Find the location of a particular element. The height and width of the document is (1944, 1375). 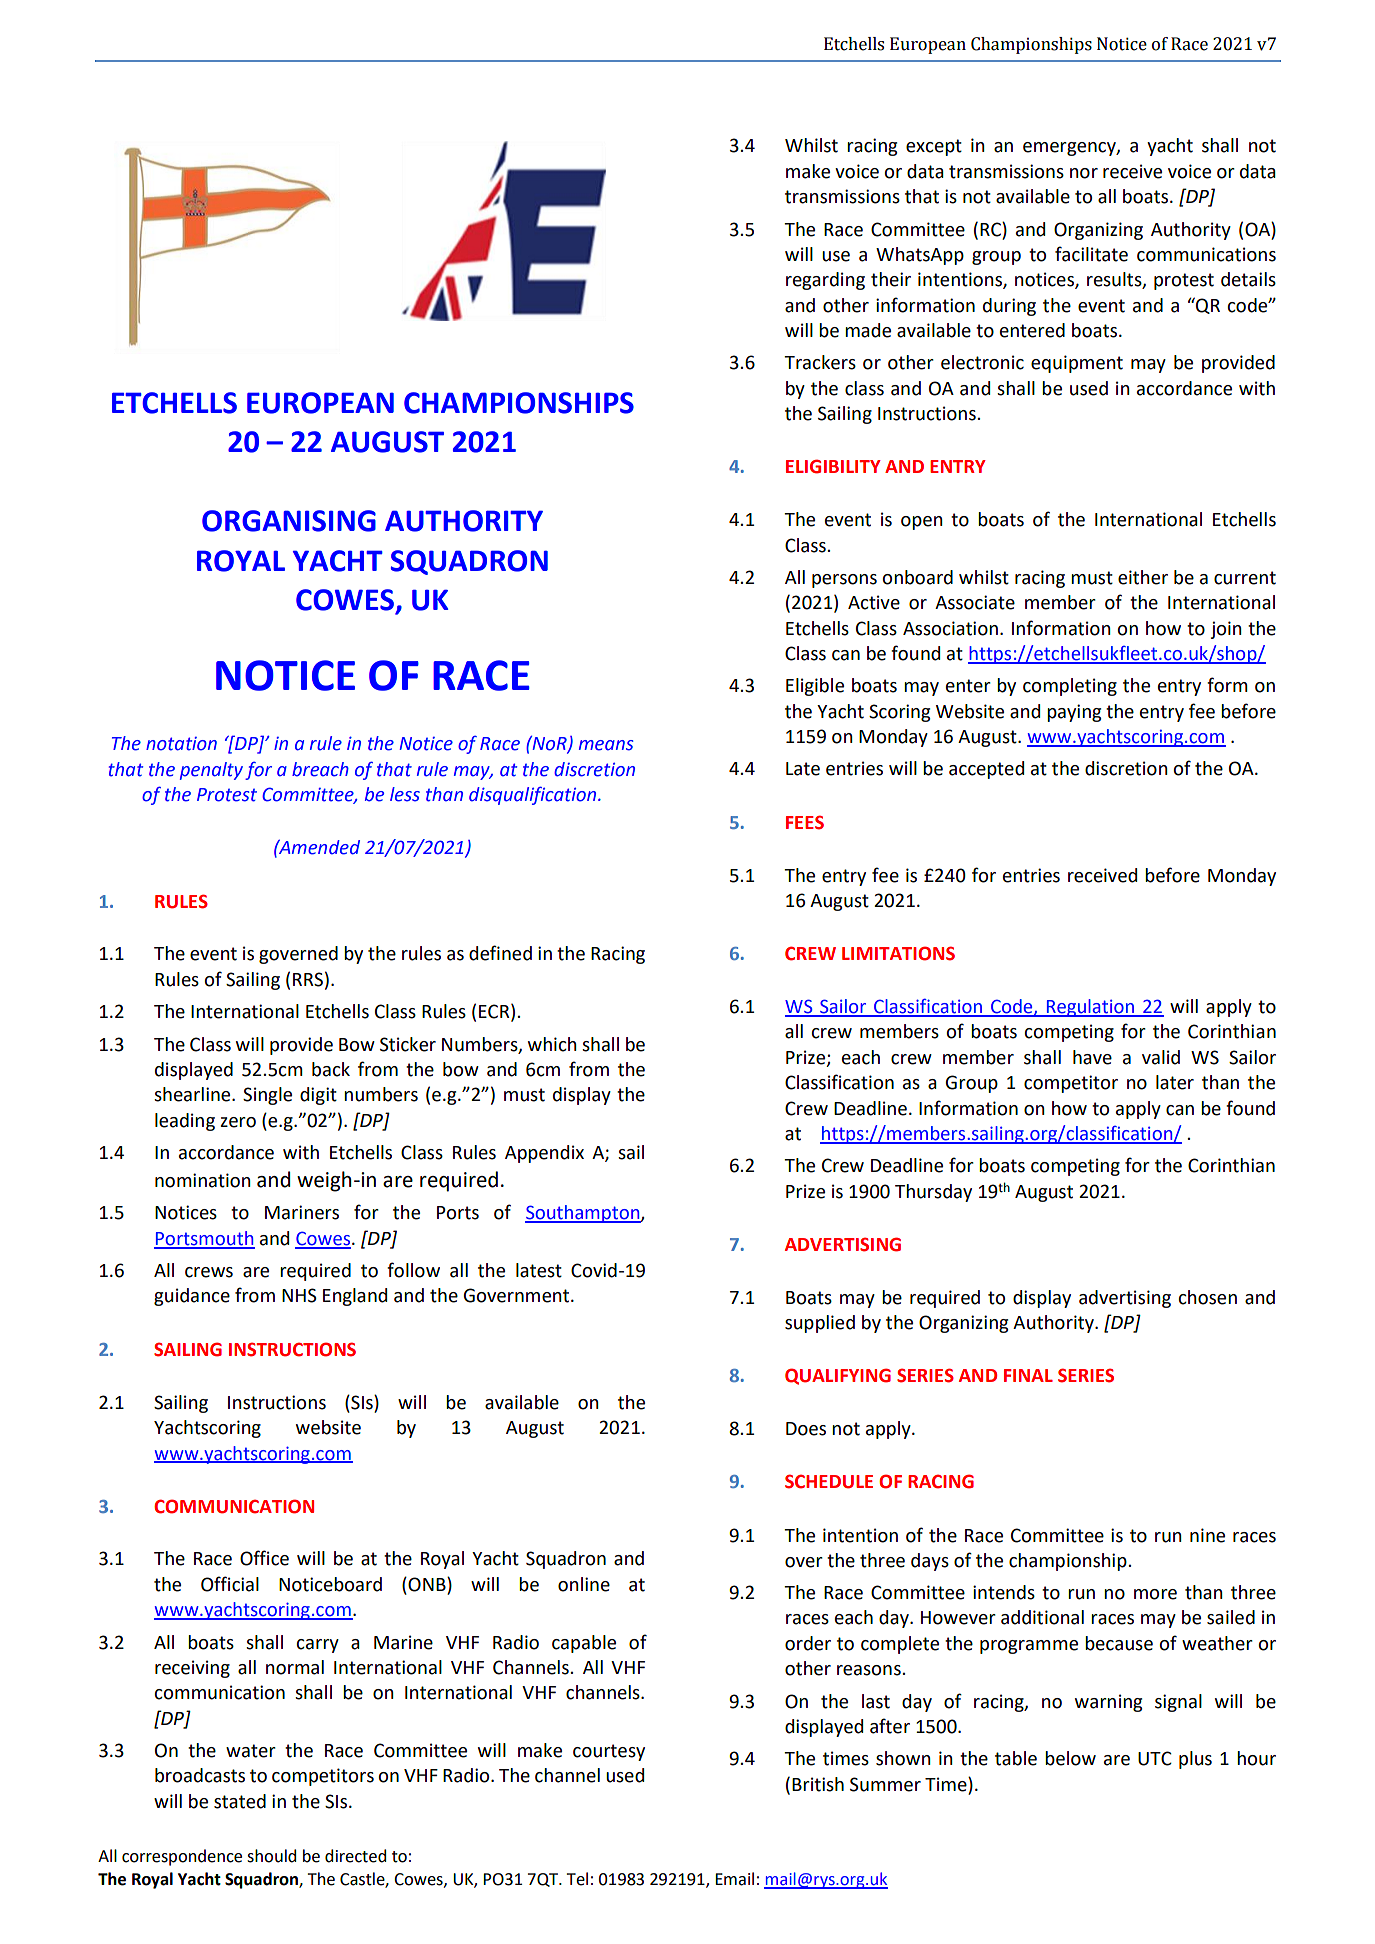

which is located at coordinates (552, 1044).
